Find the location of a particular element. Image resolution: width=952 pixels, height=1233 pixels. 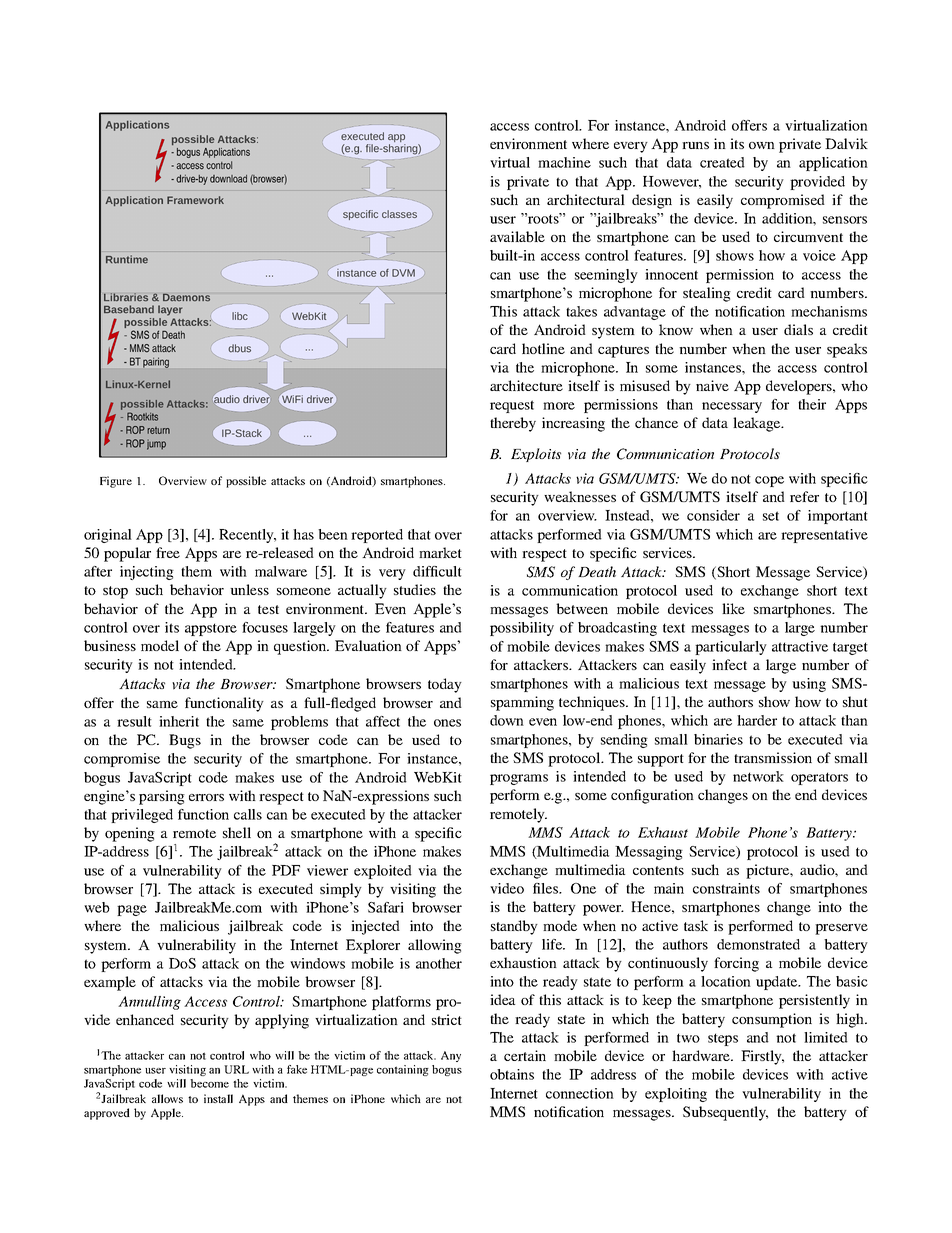

Subsequently is located at coordinates (725, 1113).
